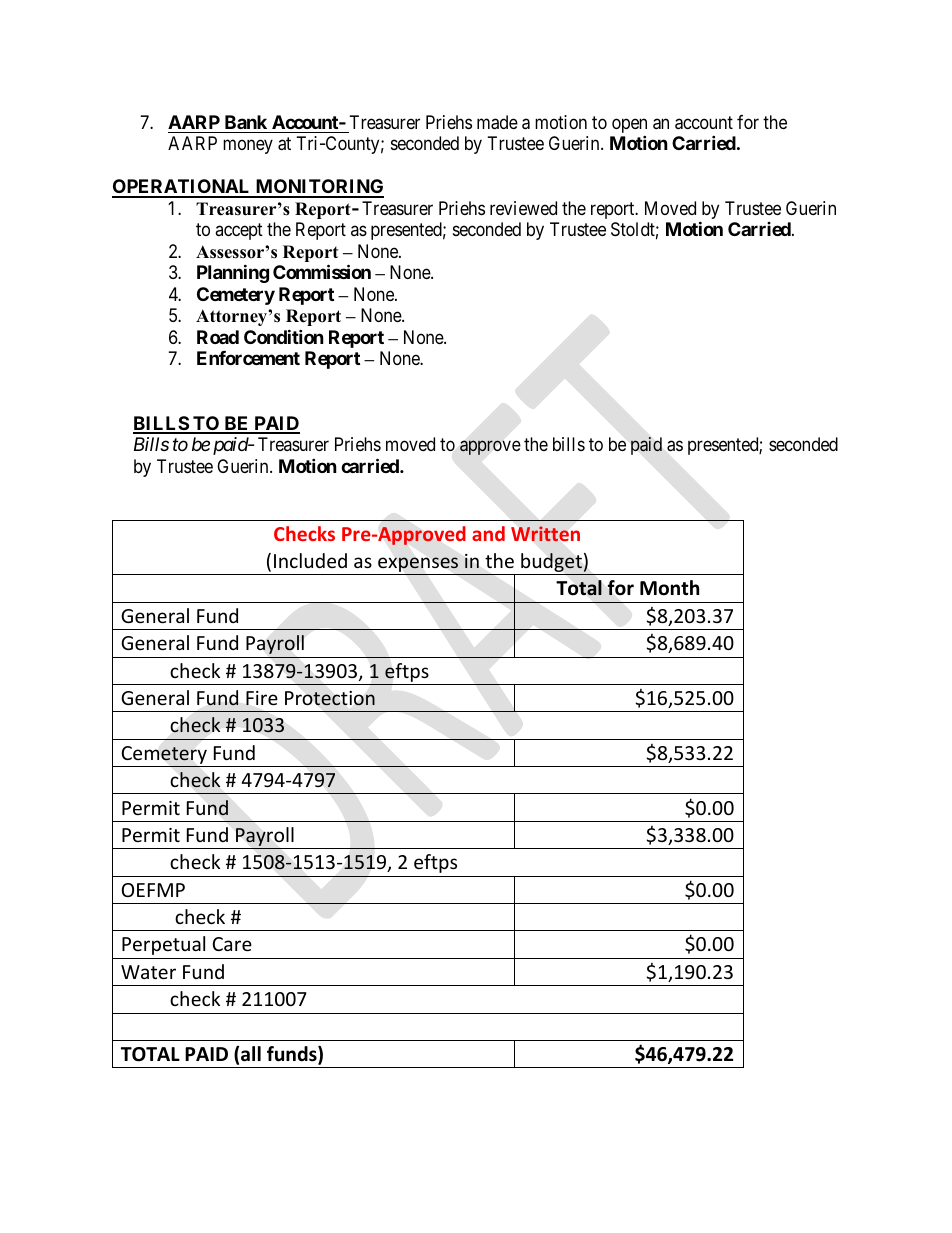 The height and width of the screenshot is (1233, 952). What do you see at coordinates (669, 588) in the screenshot?
I see `Month` at bounding box center [669, 588].
